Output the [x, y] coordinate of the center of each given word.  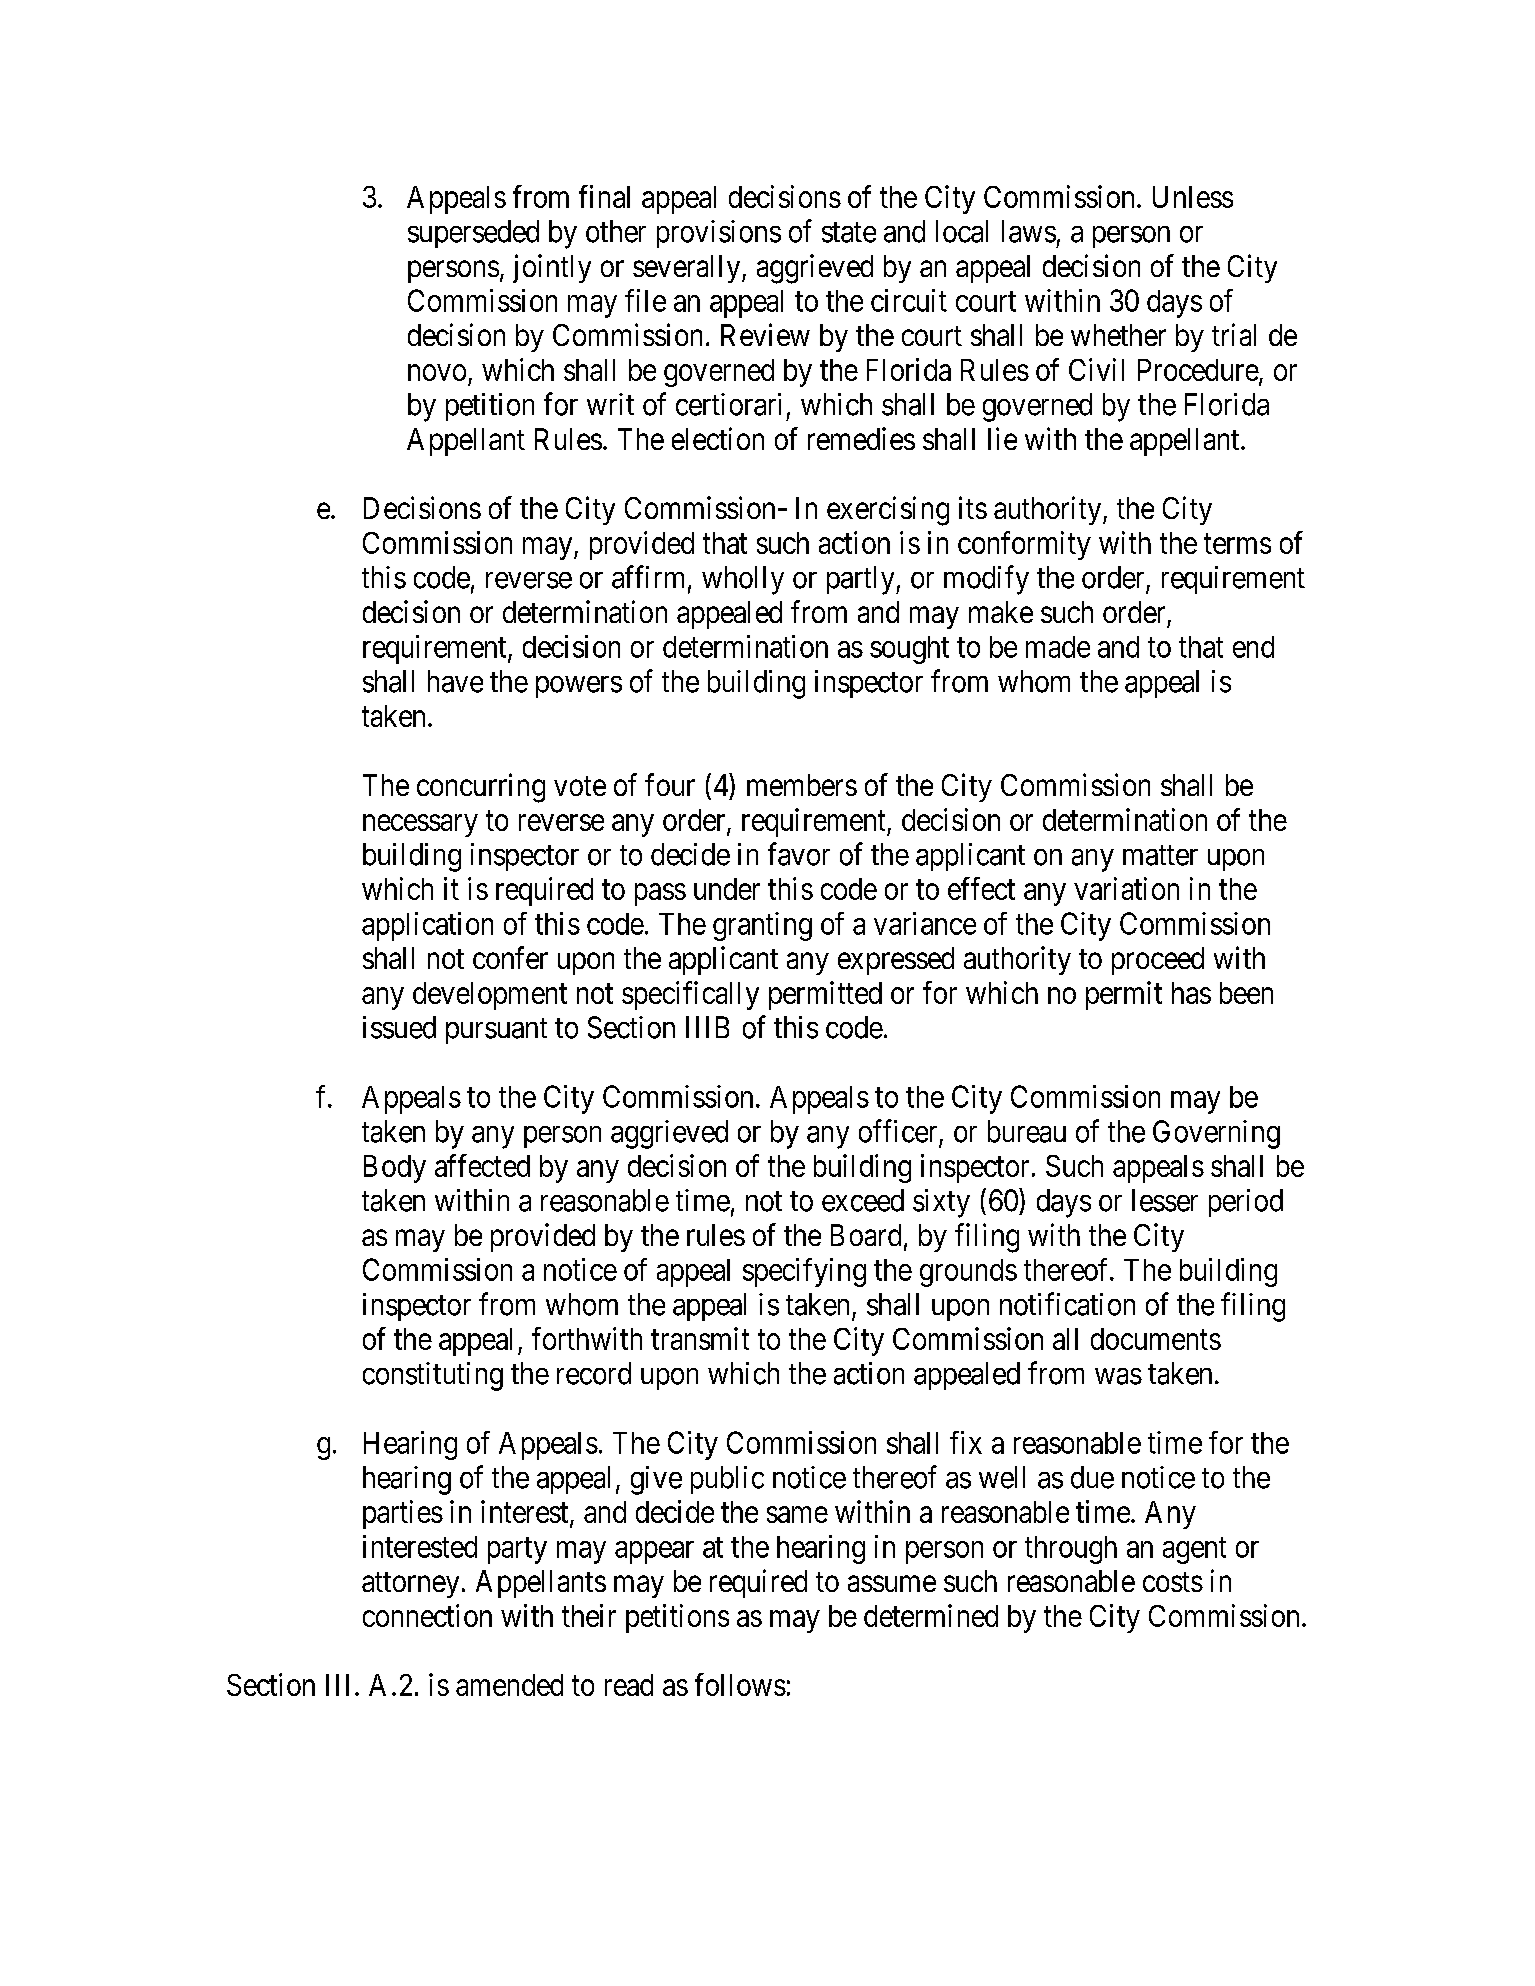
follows [740, 1684]
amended [509, 1685]
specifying [804, 1272]
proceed [1158, 961]
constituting [433, 1376]
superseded [473, 234]
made [1058, 647]
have [455, 681]
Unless [1193, 197]
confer [510, 957]
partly [862, 580]
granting [762, 926]
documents [1156, 1339]
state [849, 232]
